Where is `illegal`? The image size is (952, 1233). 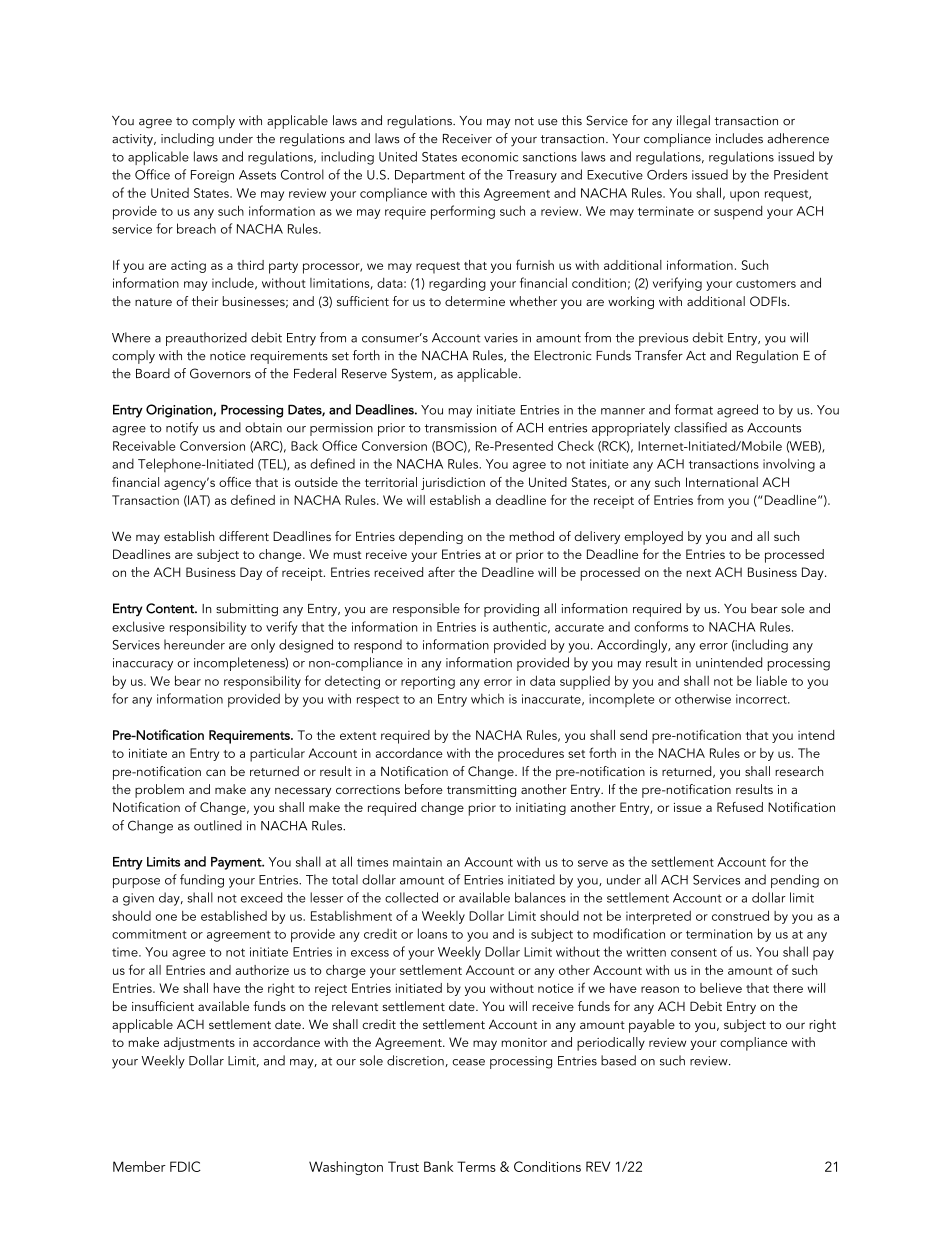 illegal is located at coordinates (693, 122).
